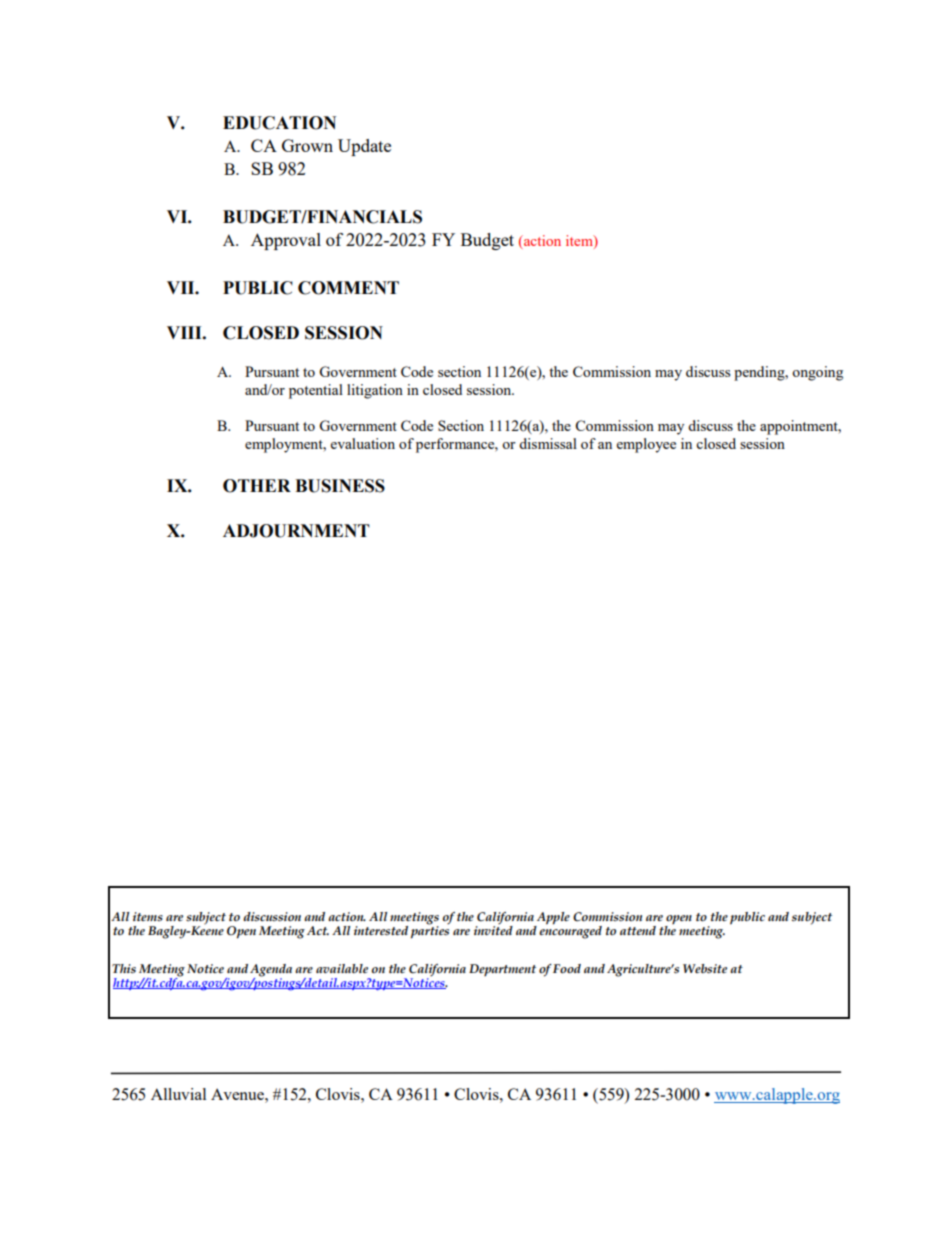  What do you see at coordinates (705, 968) in the image?
I see `Website` at bounding box center [705, 968].
